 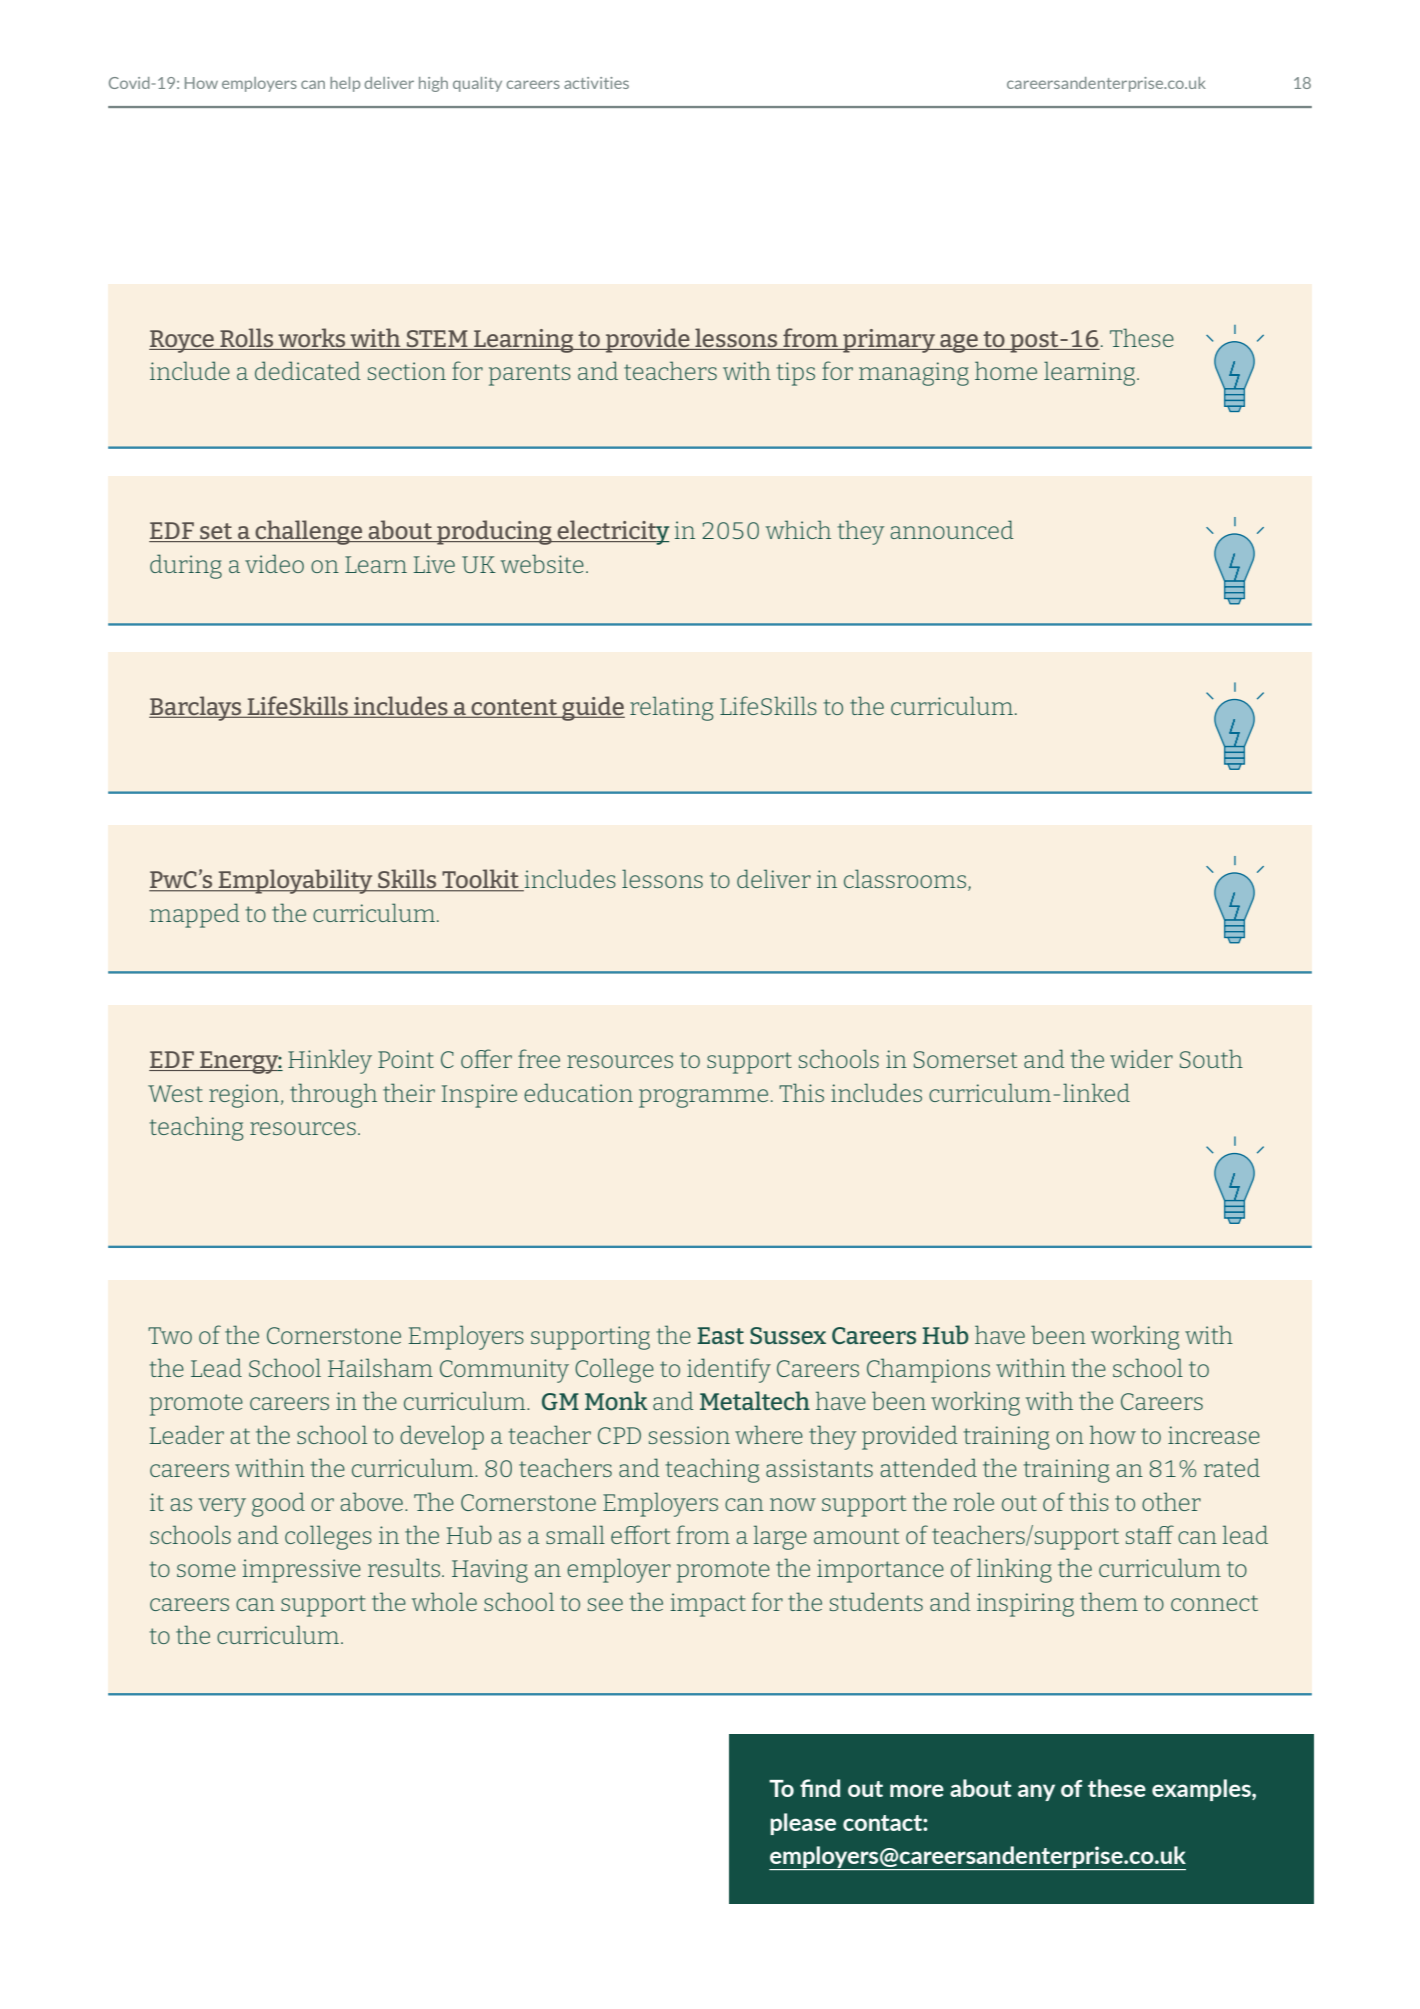 I want to click on help, so click(x=345, y=84).
